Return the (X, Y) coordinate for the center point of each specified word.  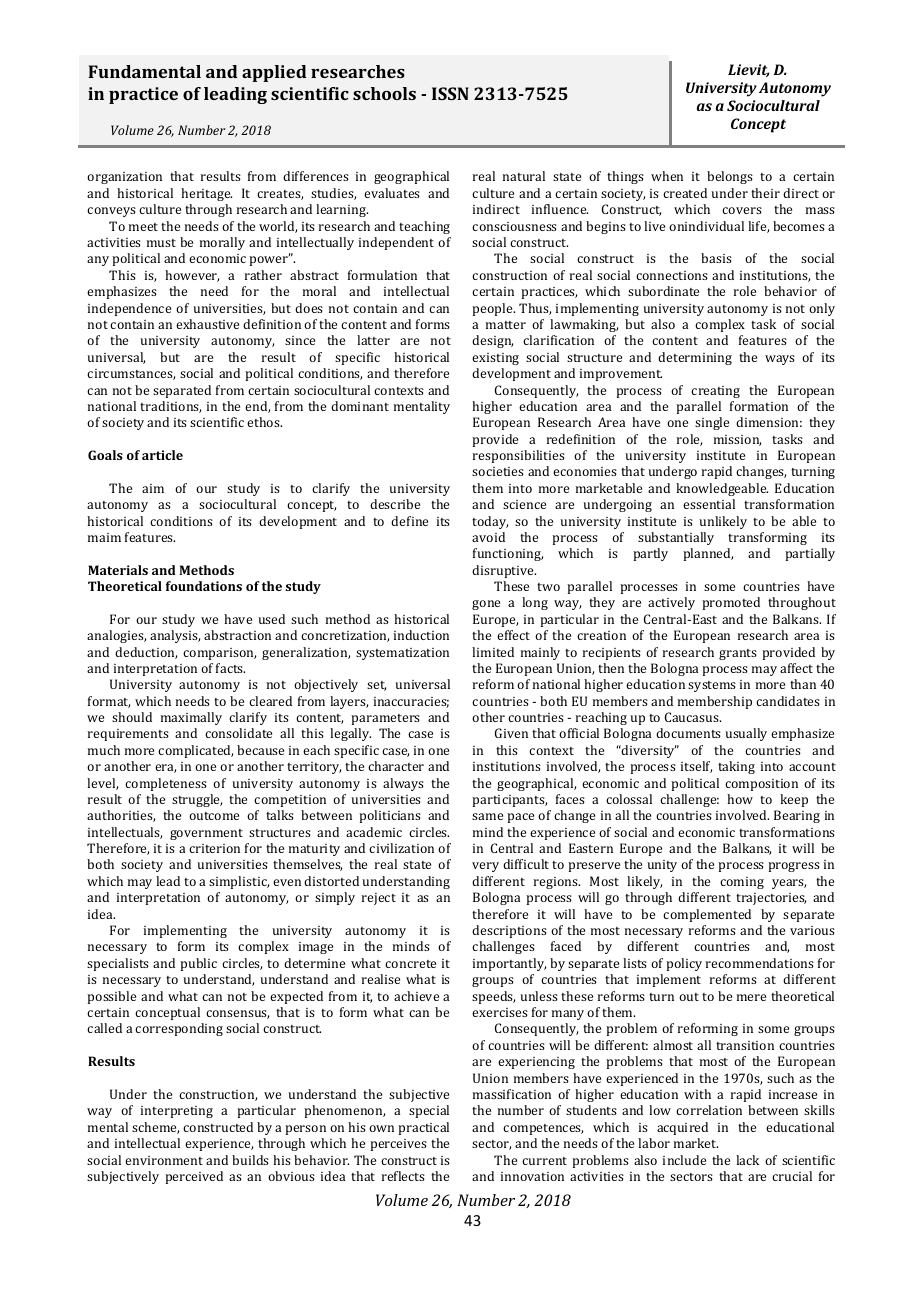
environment (164, 1160)
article (162, 455)
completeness (166, 784)
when (667, 176)
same (487, 816)
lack (747, 1160)
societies (498, 471)
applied (274, 73)
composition (761, 785)
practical (423, 1128)
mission (737, 440)
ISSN (450, 93)
